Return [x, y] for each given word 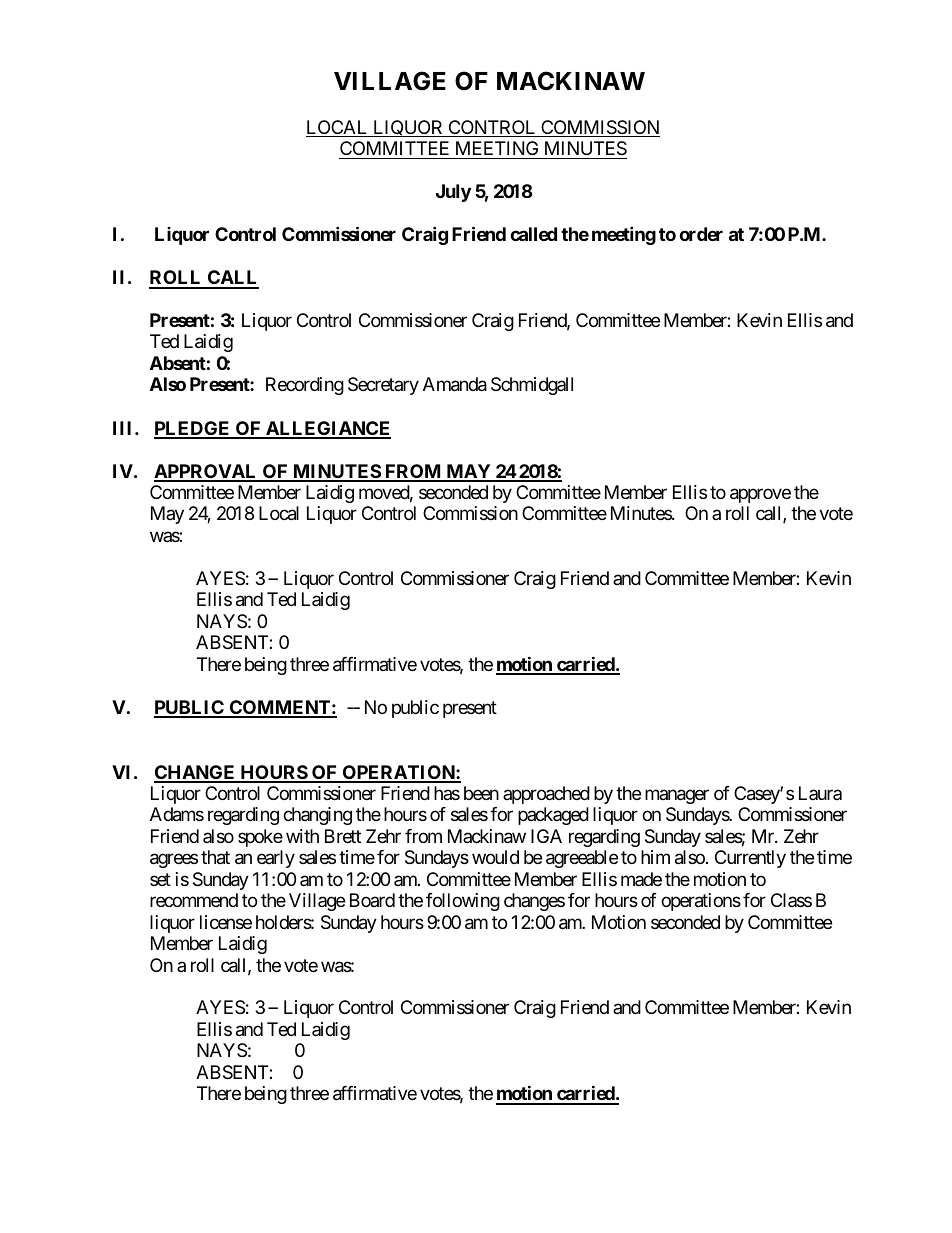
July [453, 193]
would [495, 857]
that [215, 857]
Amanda [455, 384]
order [701, 234]
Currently [750, 859]
